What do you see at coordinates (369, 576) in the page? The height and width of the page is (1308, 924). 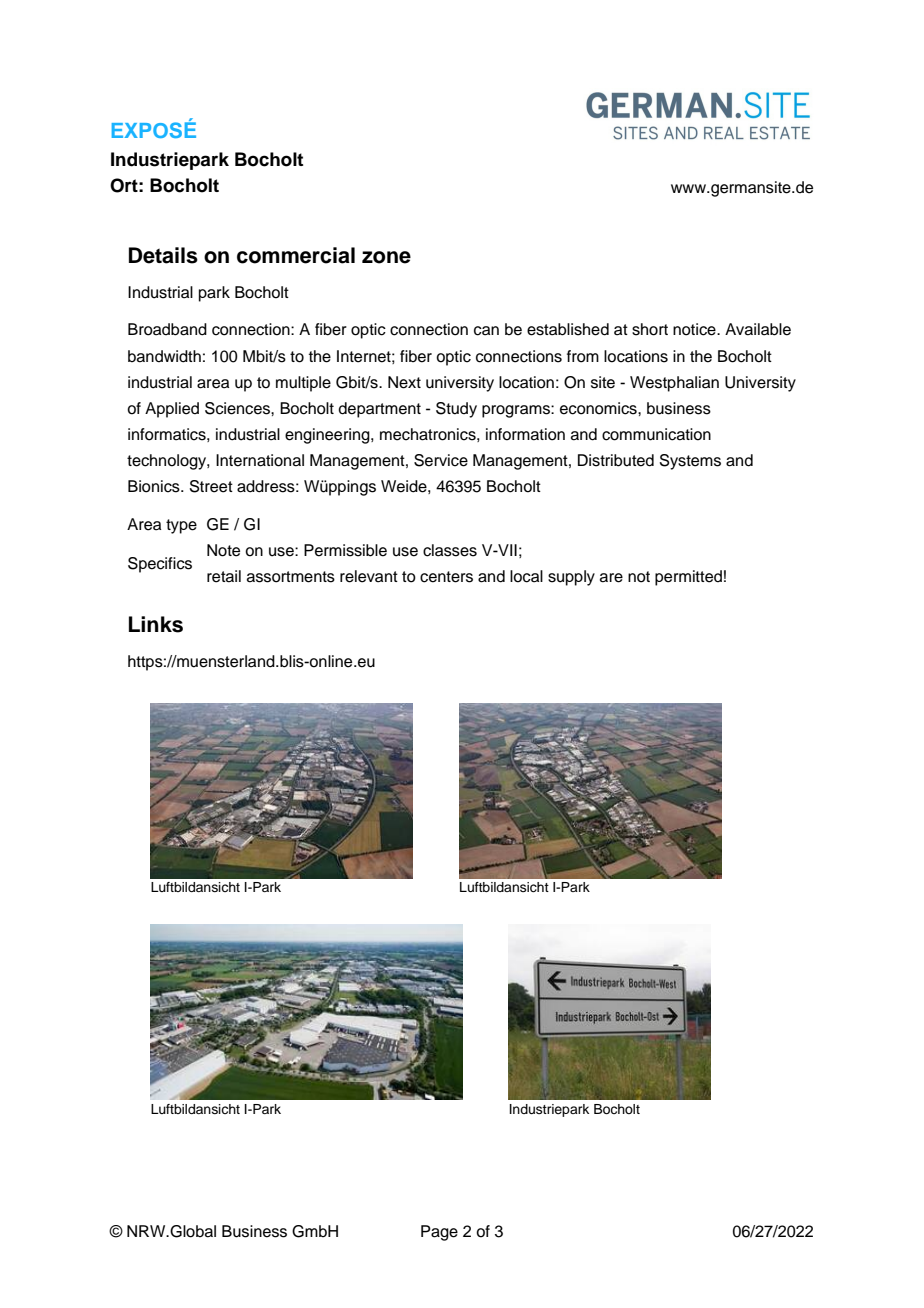 I see `relevant` at bounding box center [369, 576].
